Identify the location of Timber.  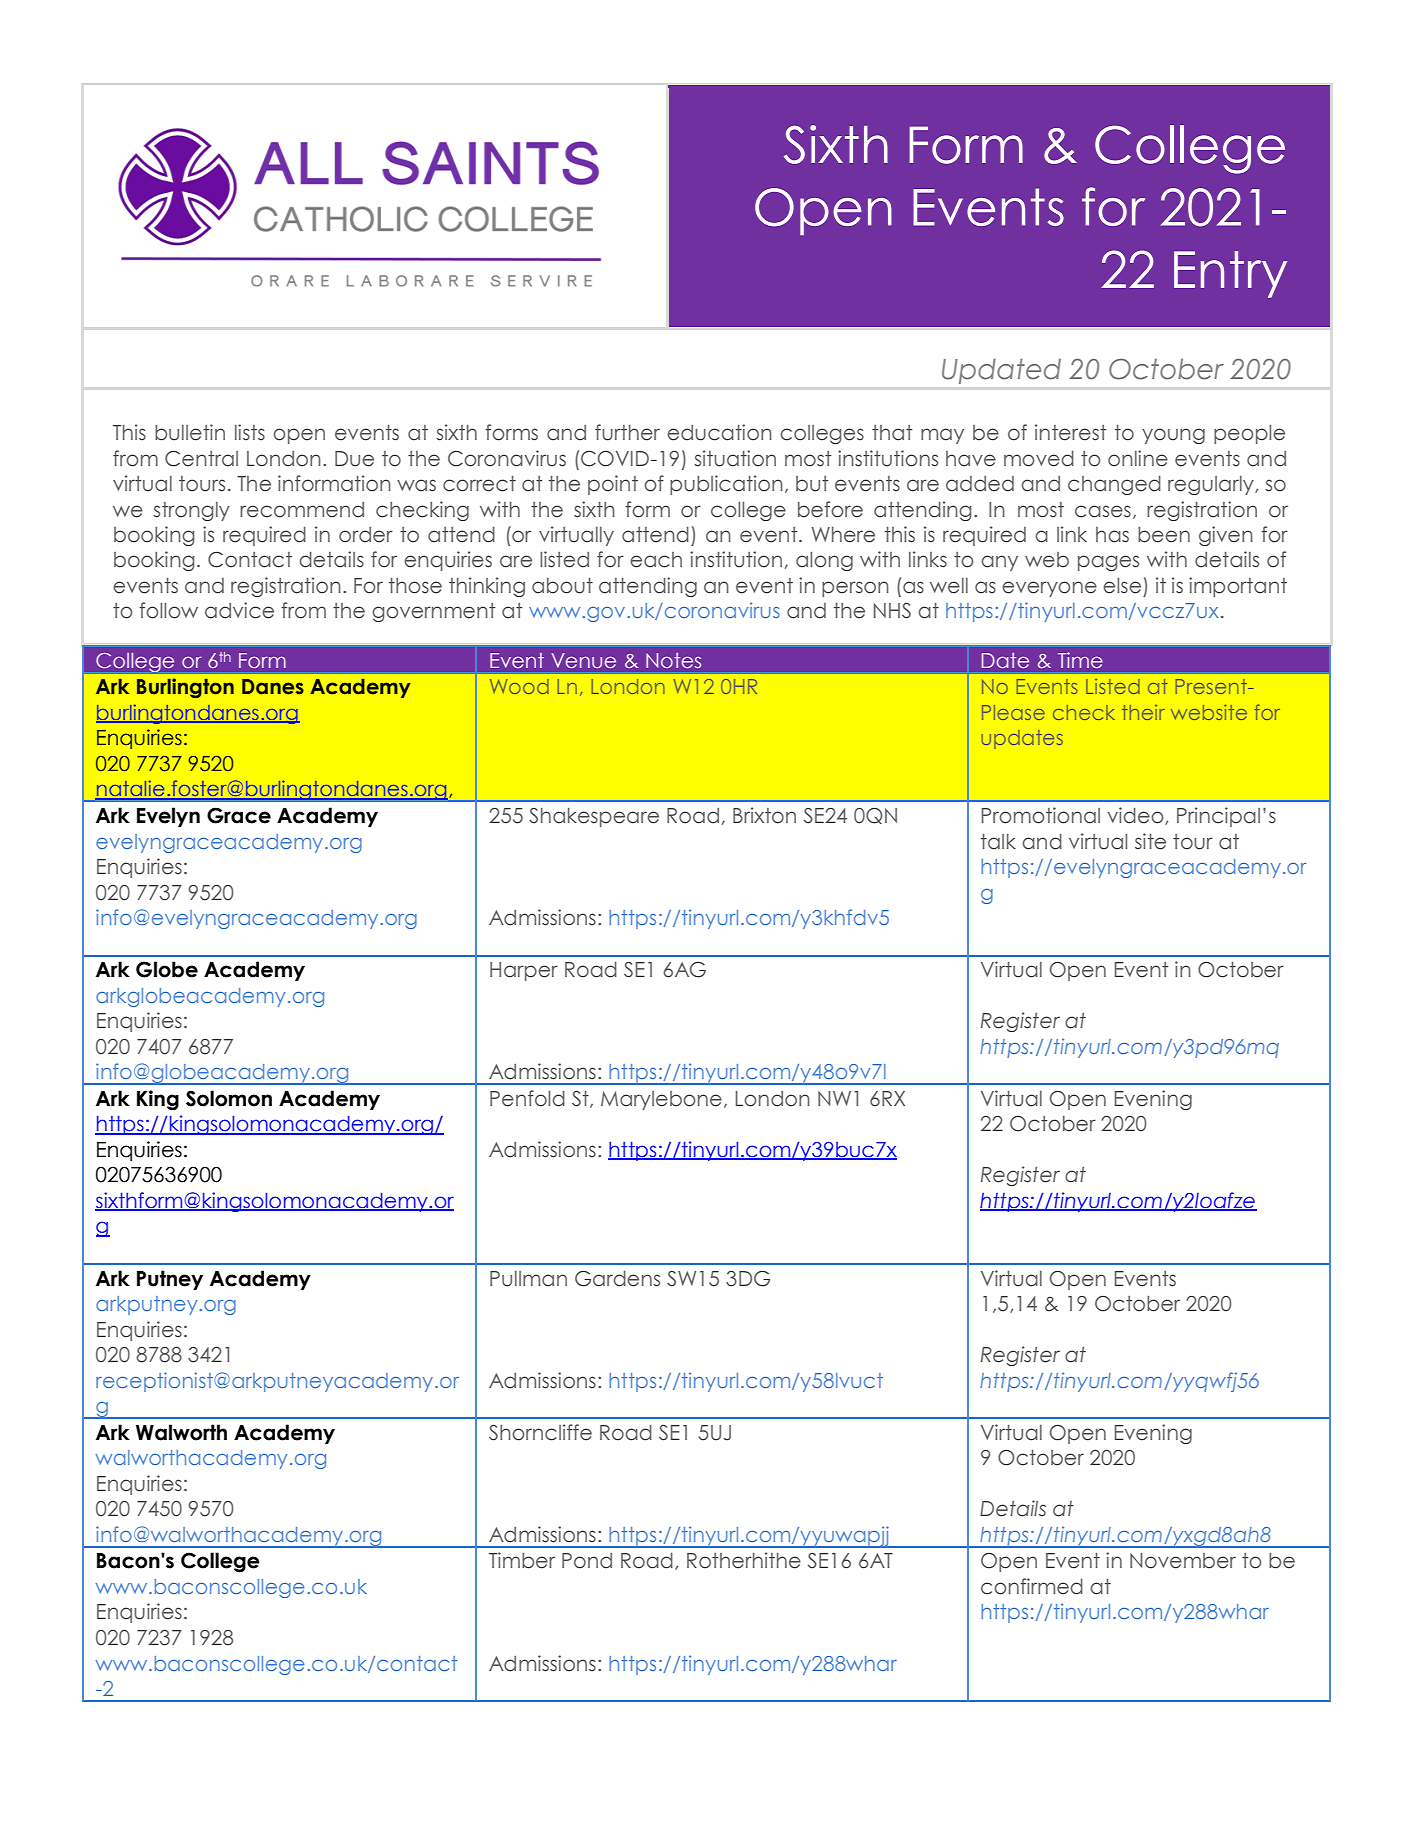
(522, 1560).
